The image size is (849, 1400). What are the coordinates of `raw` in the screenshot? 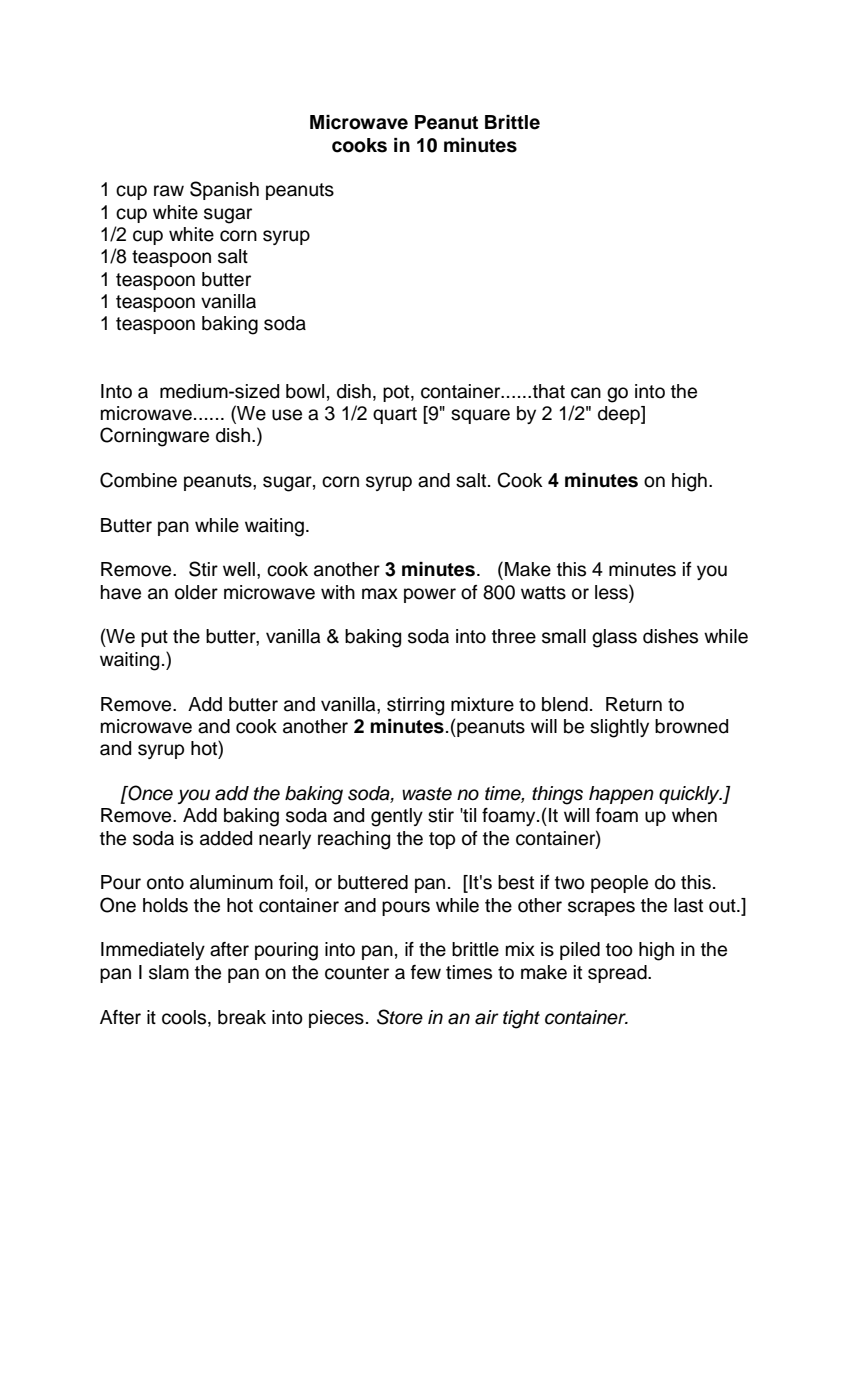 It's located at (169, 191).
